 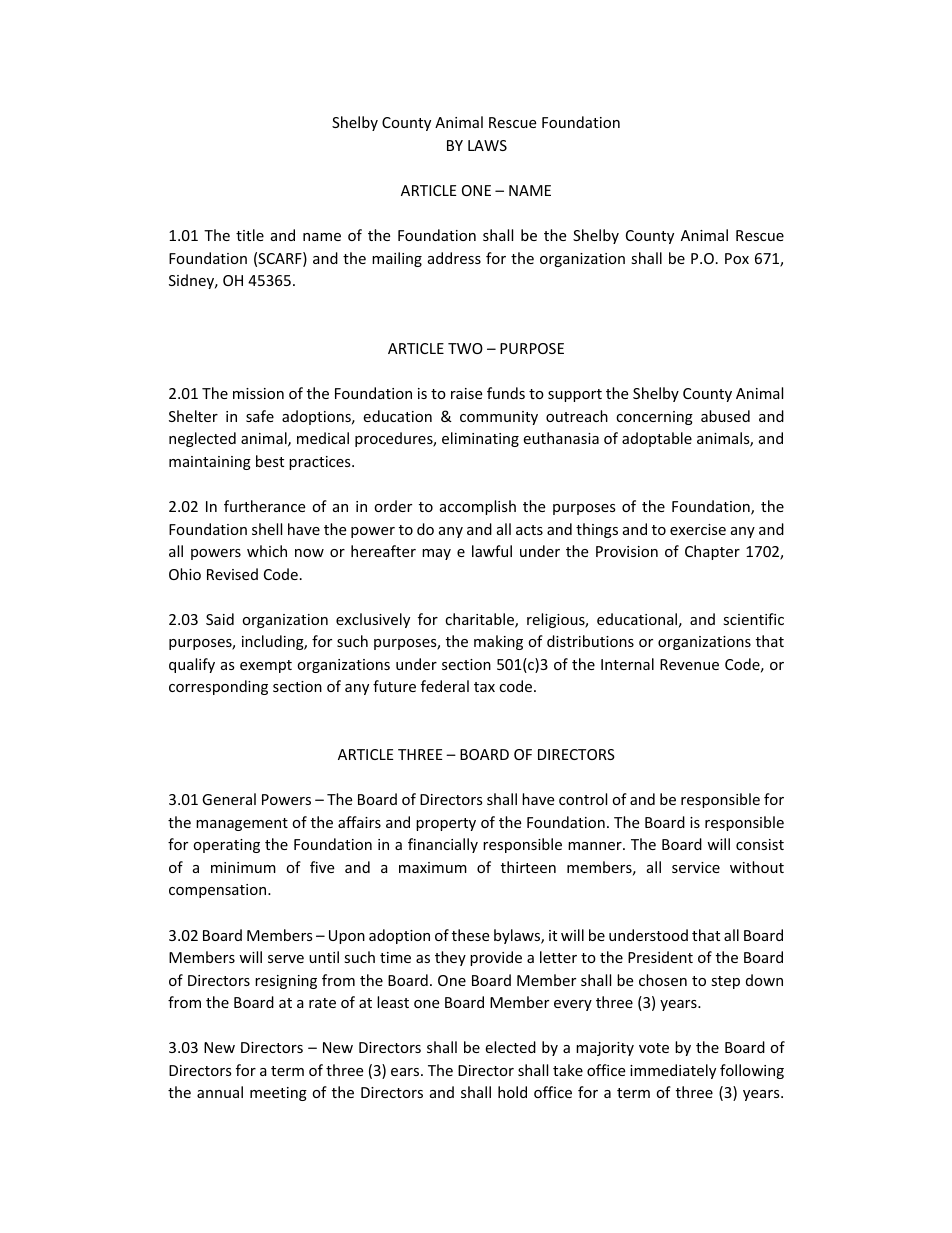 I want to click on title, so click(x=250, y=235).
